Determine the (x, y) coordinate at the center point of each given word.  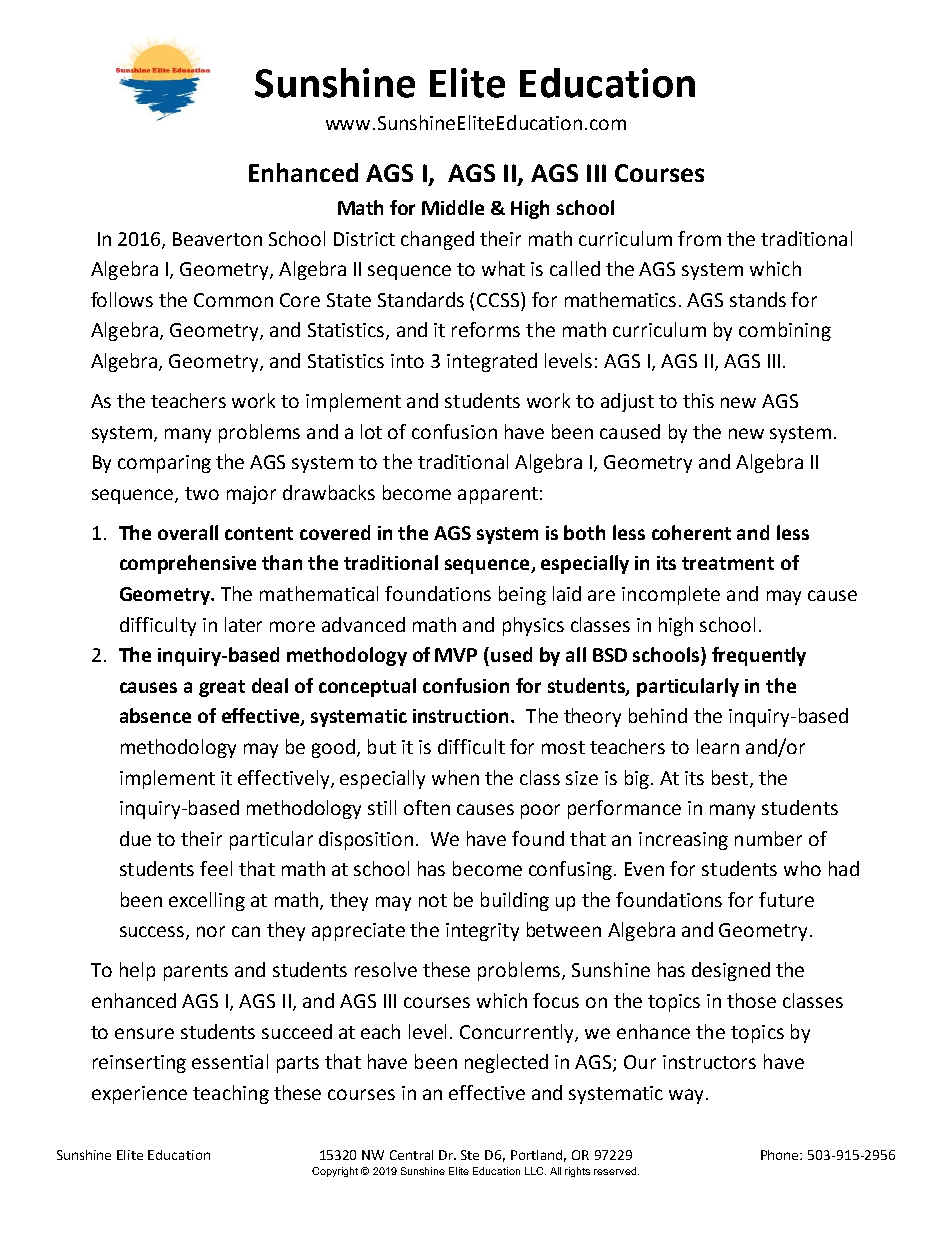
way (686, 1096)
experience (139, 1095)
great (222, 688)
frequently (759, 656)
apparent (498, 495)
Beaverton (217, 239)
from (699, 238)
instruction (460, 716)
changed (437, 240)
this (698, 400)
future (786, 899)
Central (411, 1155)
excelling (207, 901)
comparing (164, 464)
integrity (482, 932)
